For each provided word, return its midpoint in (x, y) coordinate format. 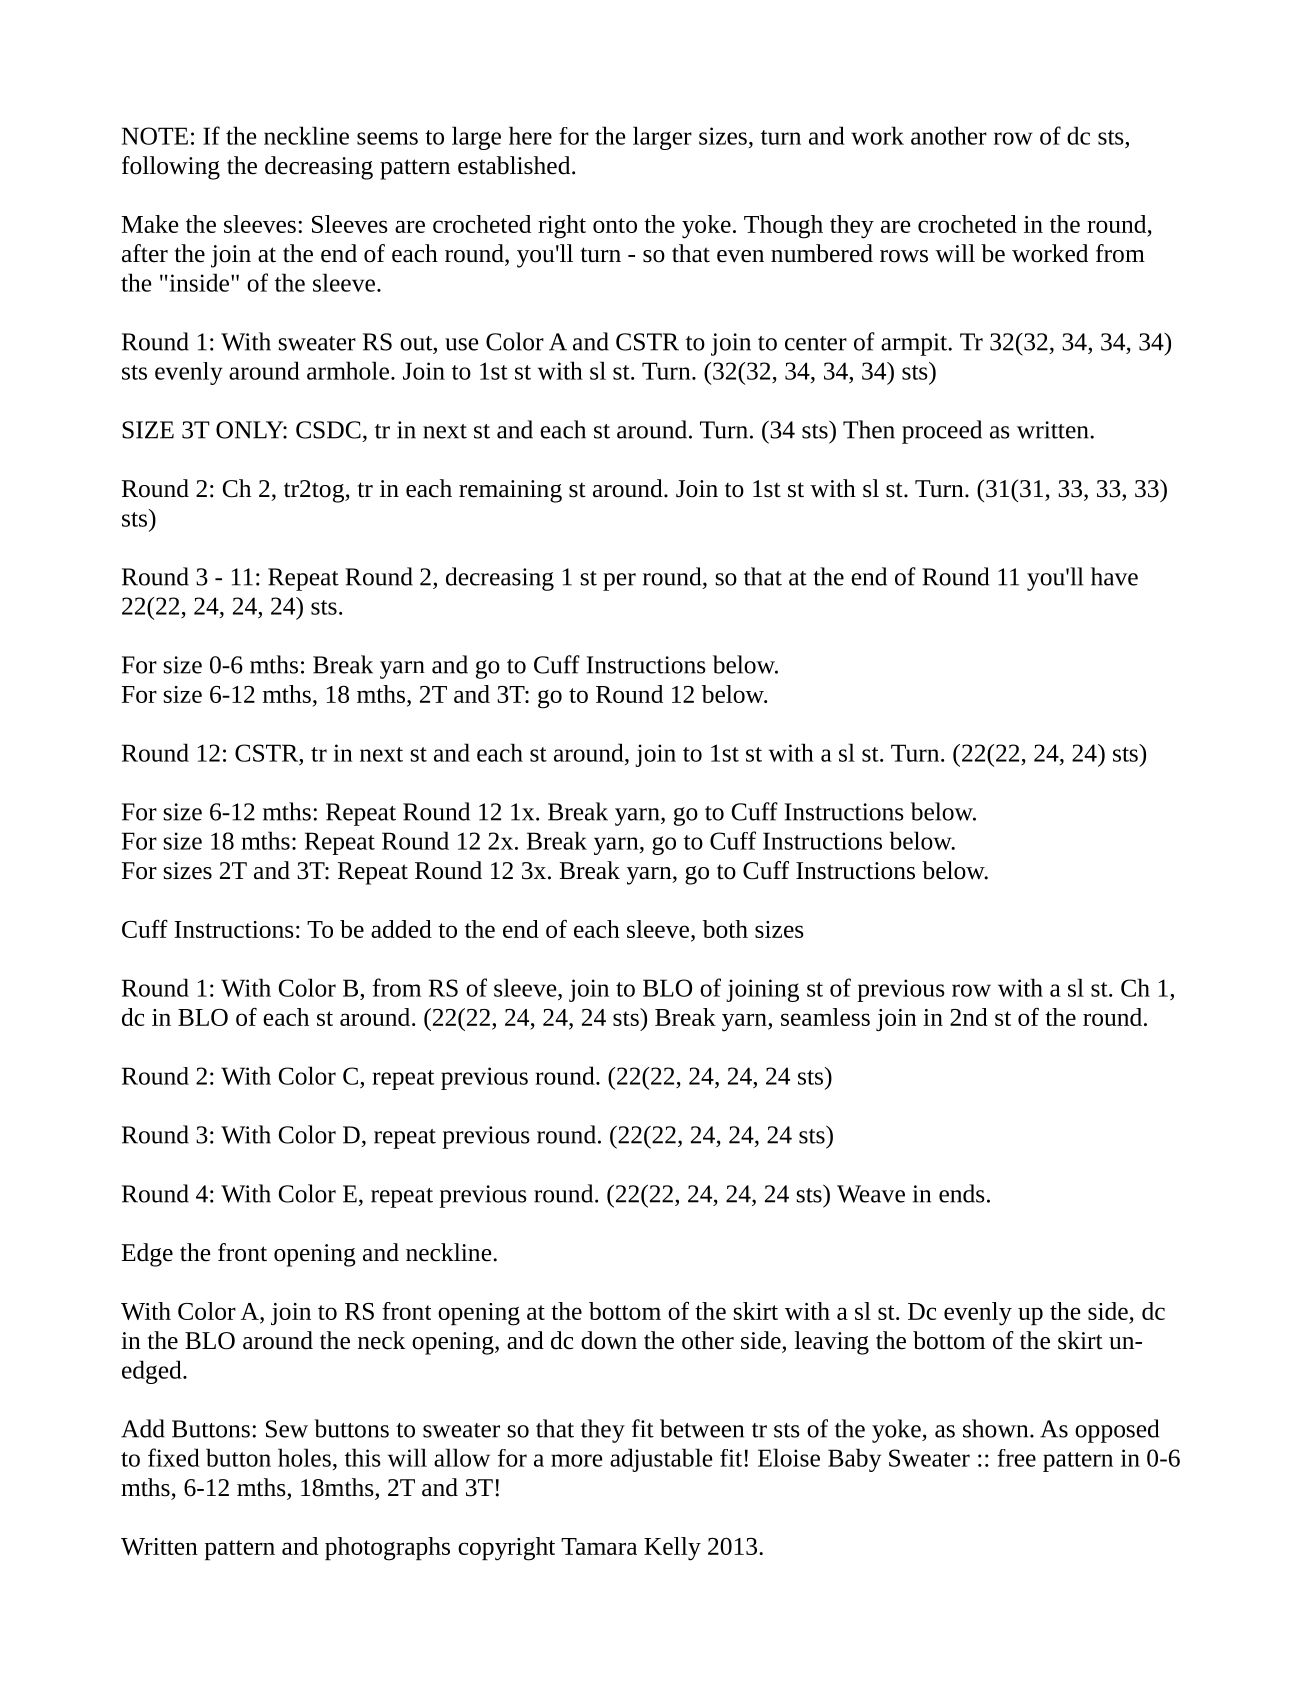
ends (962, 1193)
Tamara (599, 1546)
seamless (825, 1017)
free (1016, 1458)
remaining (510, 491)
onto (615, 225)
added (401, 929)
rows (904, 256)
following (171, 168)
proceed (942, 432)
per (619, 582)
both (725, 929)
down (609, 1340)
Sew (287, 1429)
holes (304, 1457)
